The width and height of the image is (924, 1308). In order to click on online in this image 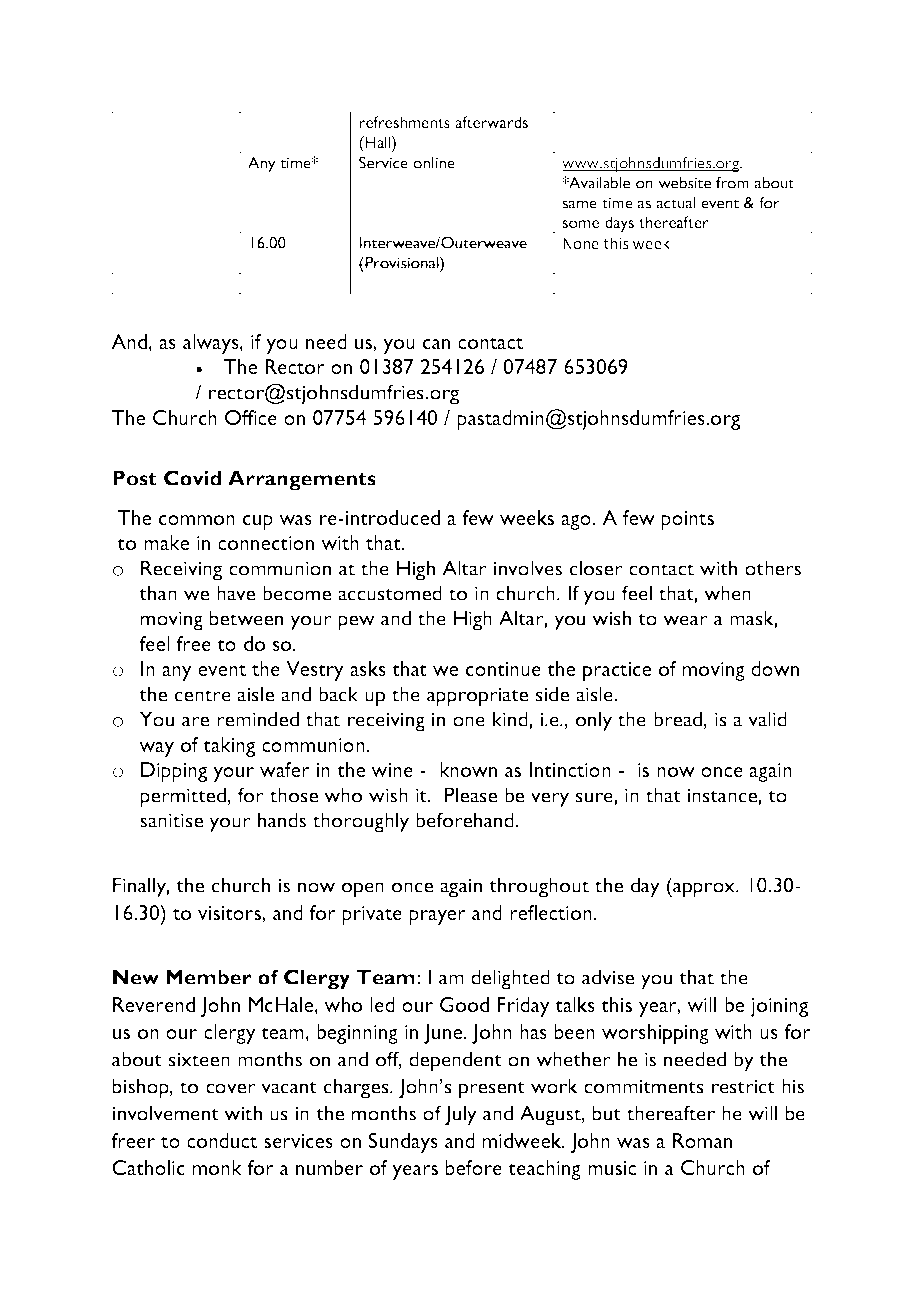, I will do `click(434, 163)`.
